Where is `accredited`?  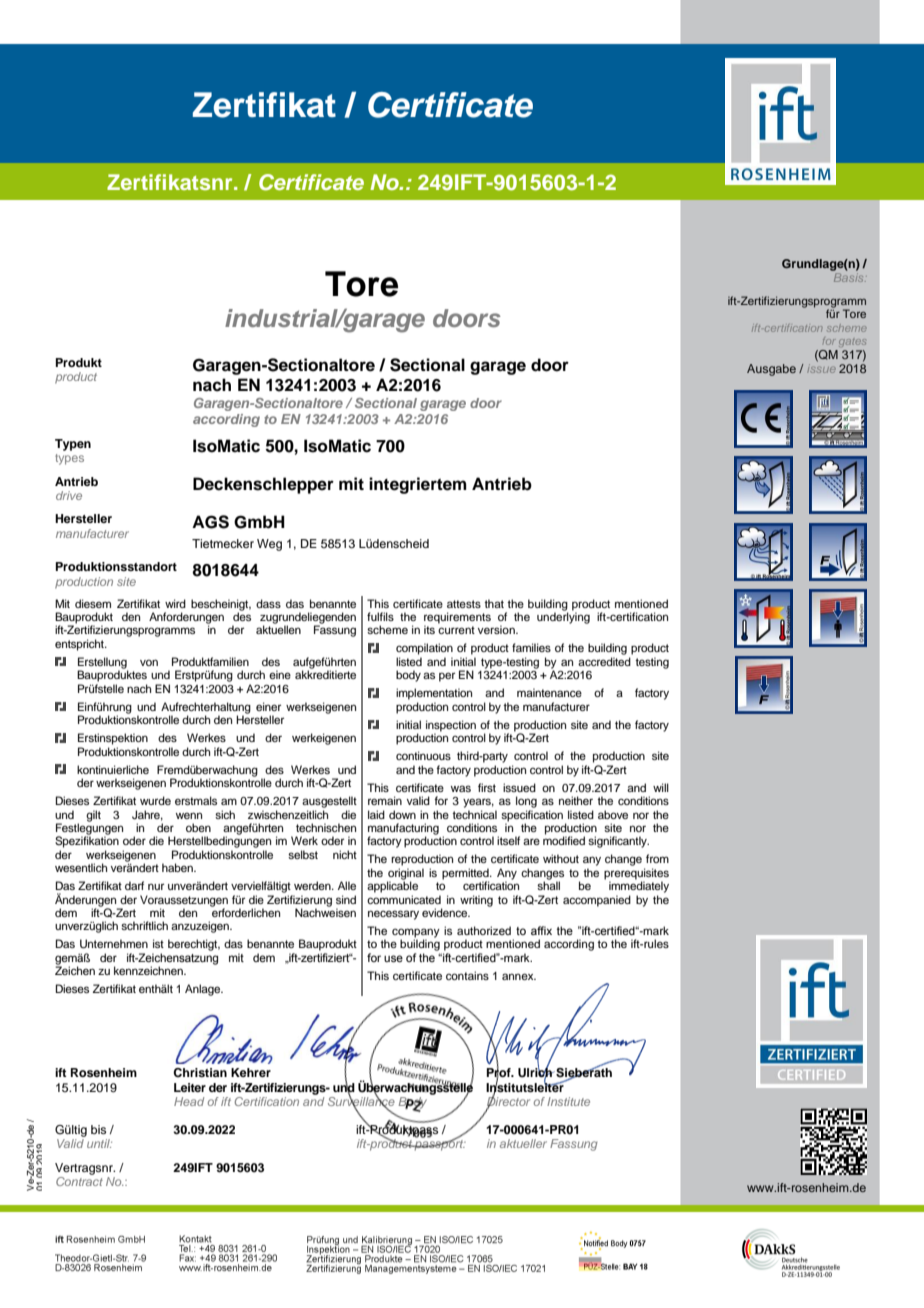
accredited is located at coordinates (604, 661).
